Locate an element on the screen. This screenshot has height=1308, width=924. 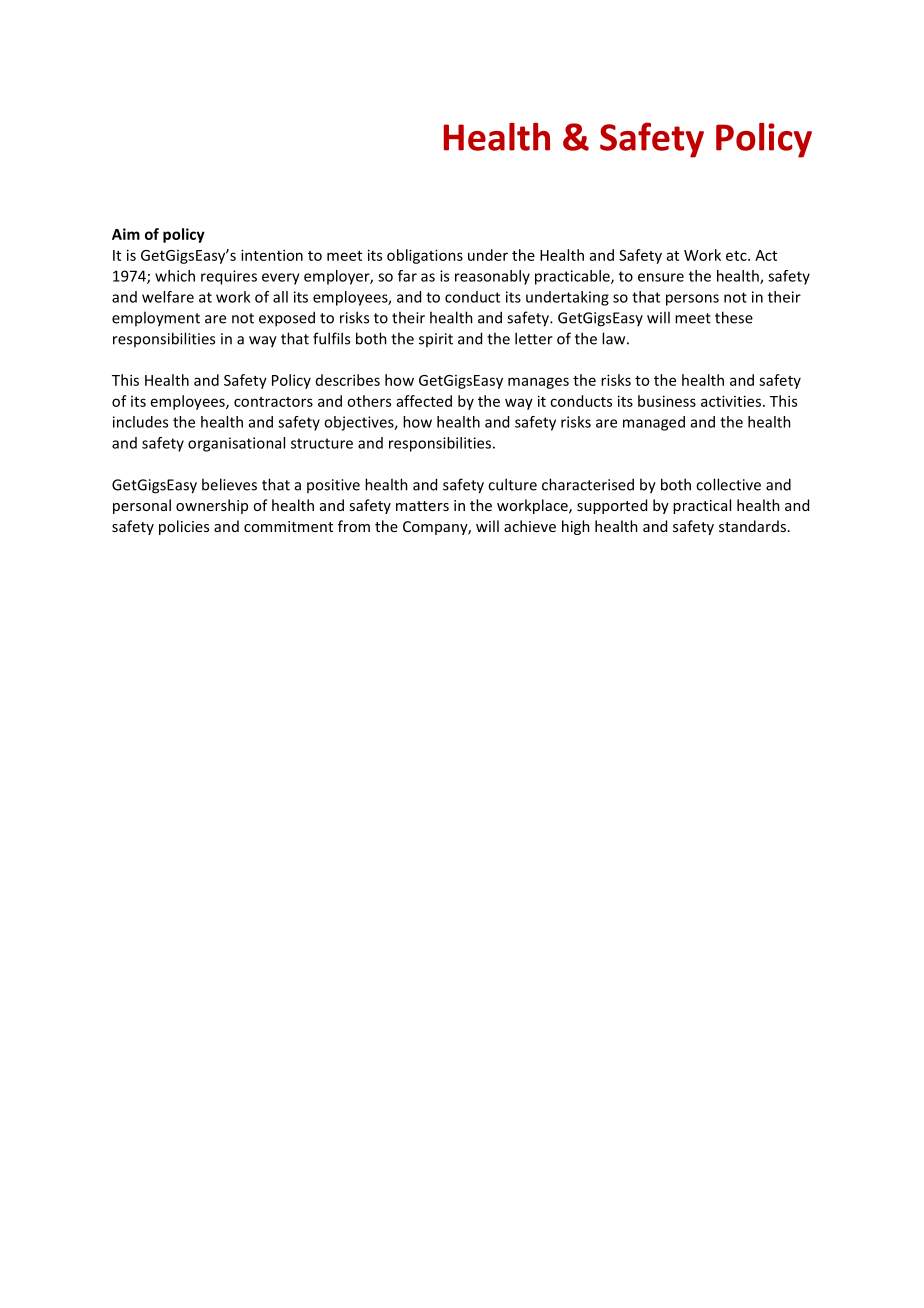
managed is located at coordinates (654, 423).
